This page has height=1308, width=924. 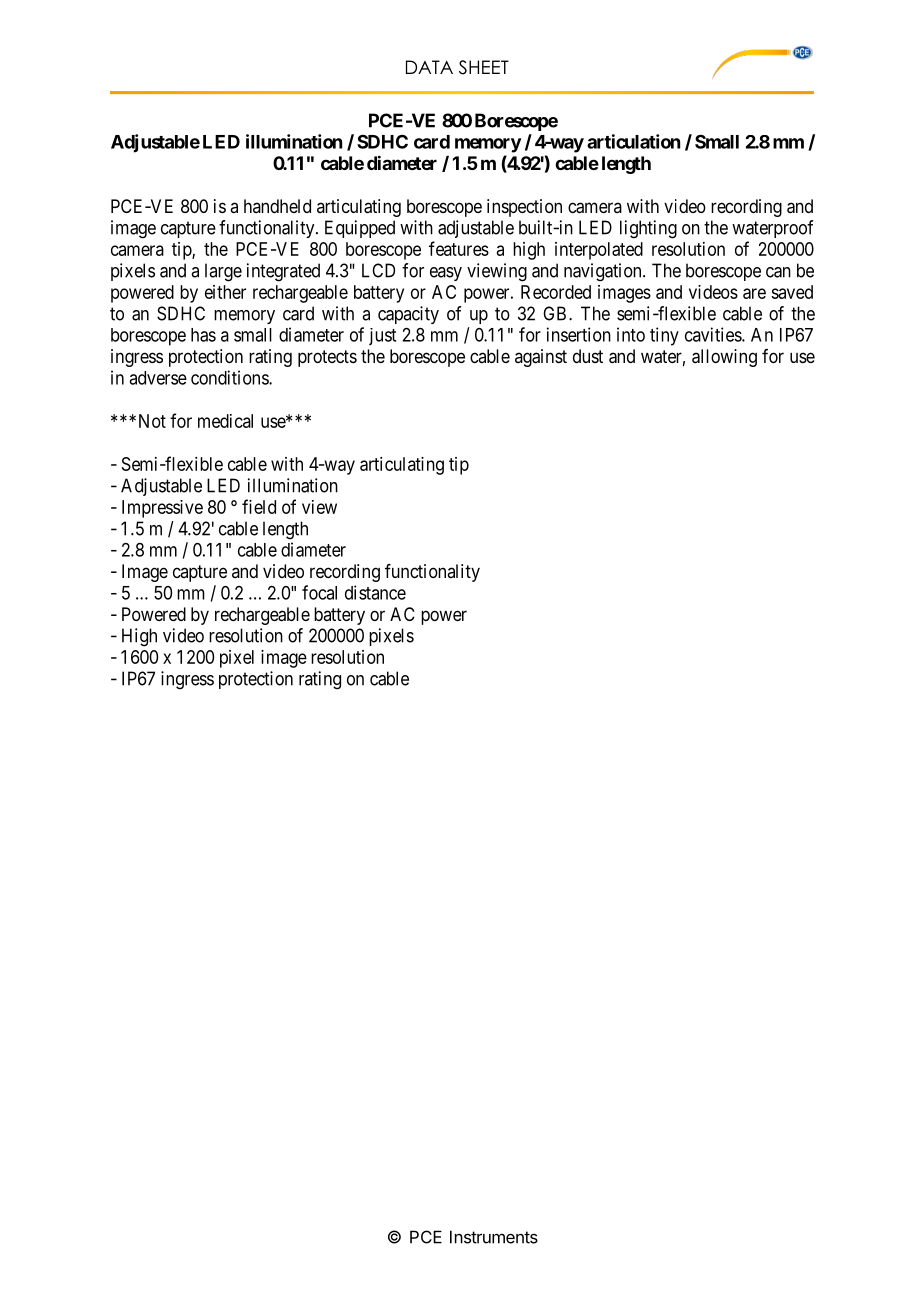 I want to click on handheld, so click(x=277, y=206).
